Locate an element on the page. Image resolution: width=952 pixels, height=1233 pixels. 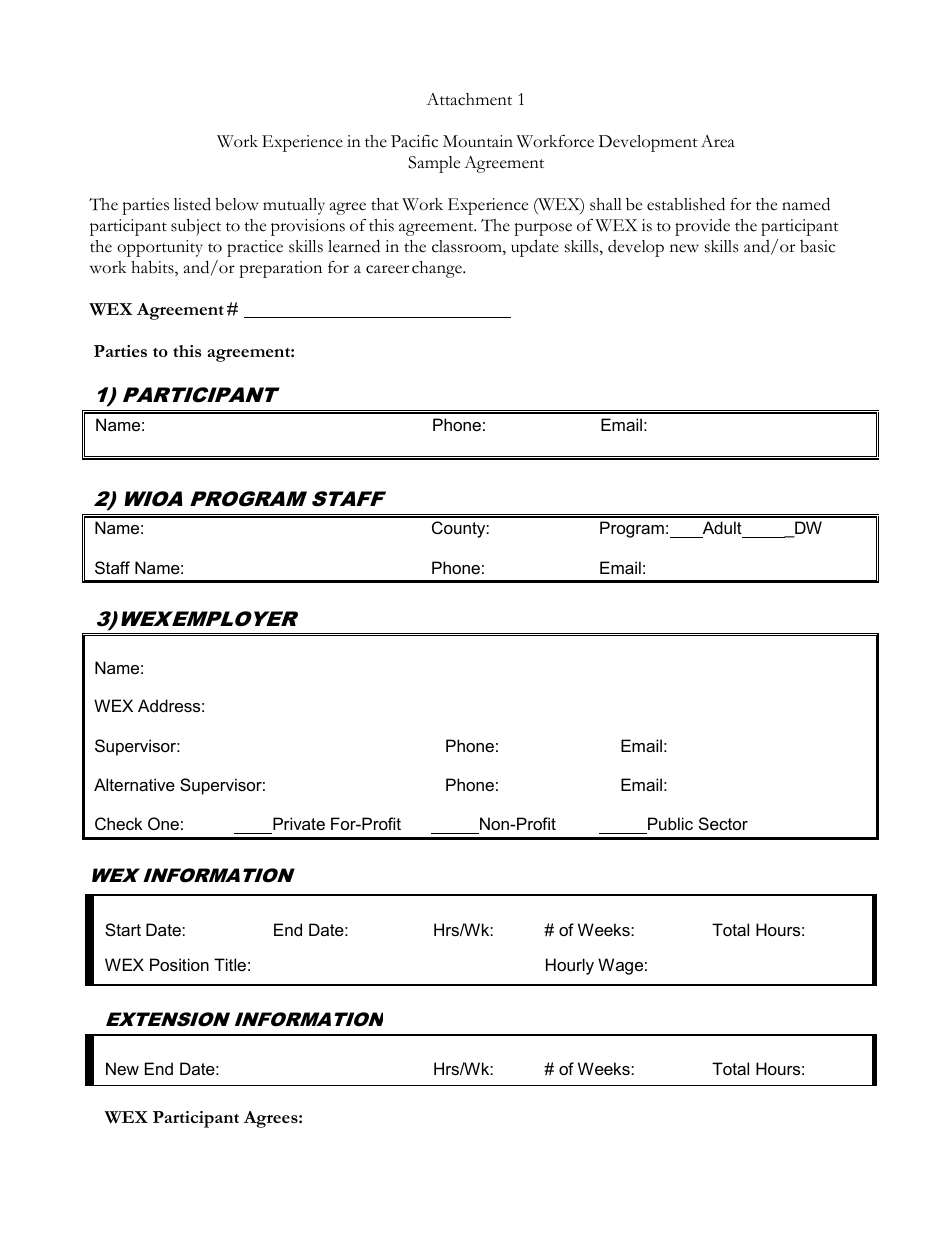
Position is located at coordinates (179, 964).
